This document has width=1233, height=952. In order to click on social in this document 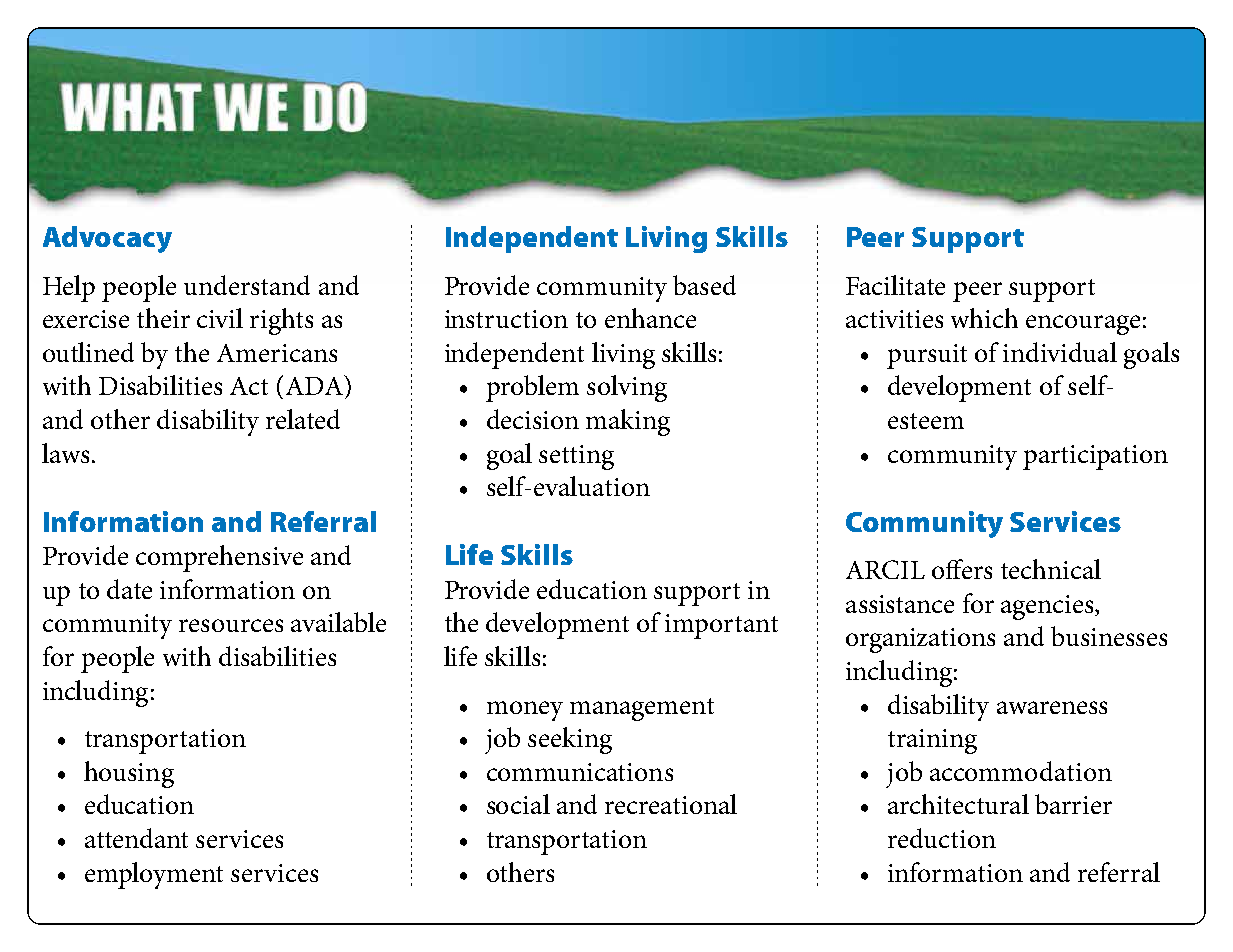, I will do `click(518, 804)`.
